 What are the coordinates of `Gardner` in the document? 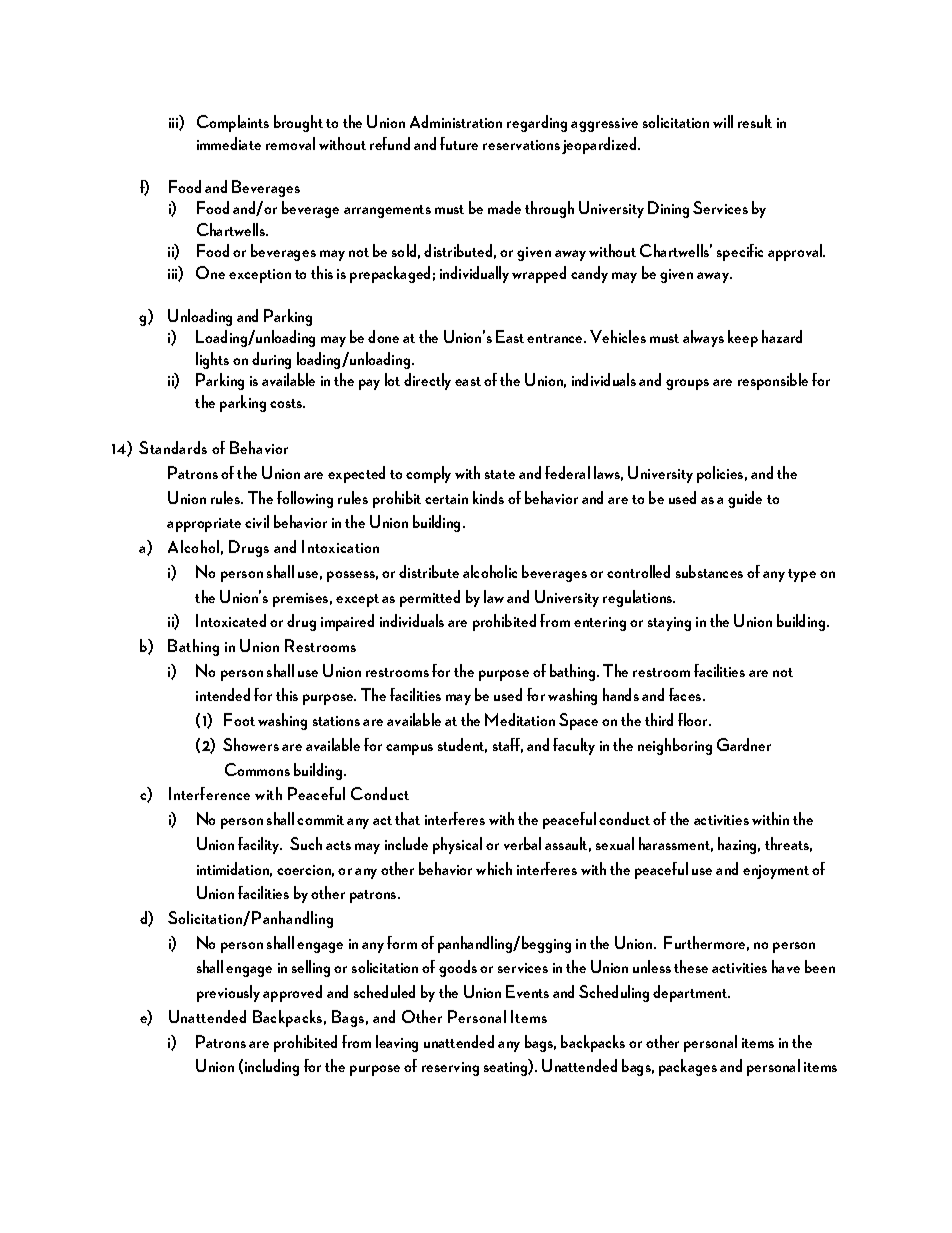 It's located at (744, 744).
